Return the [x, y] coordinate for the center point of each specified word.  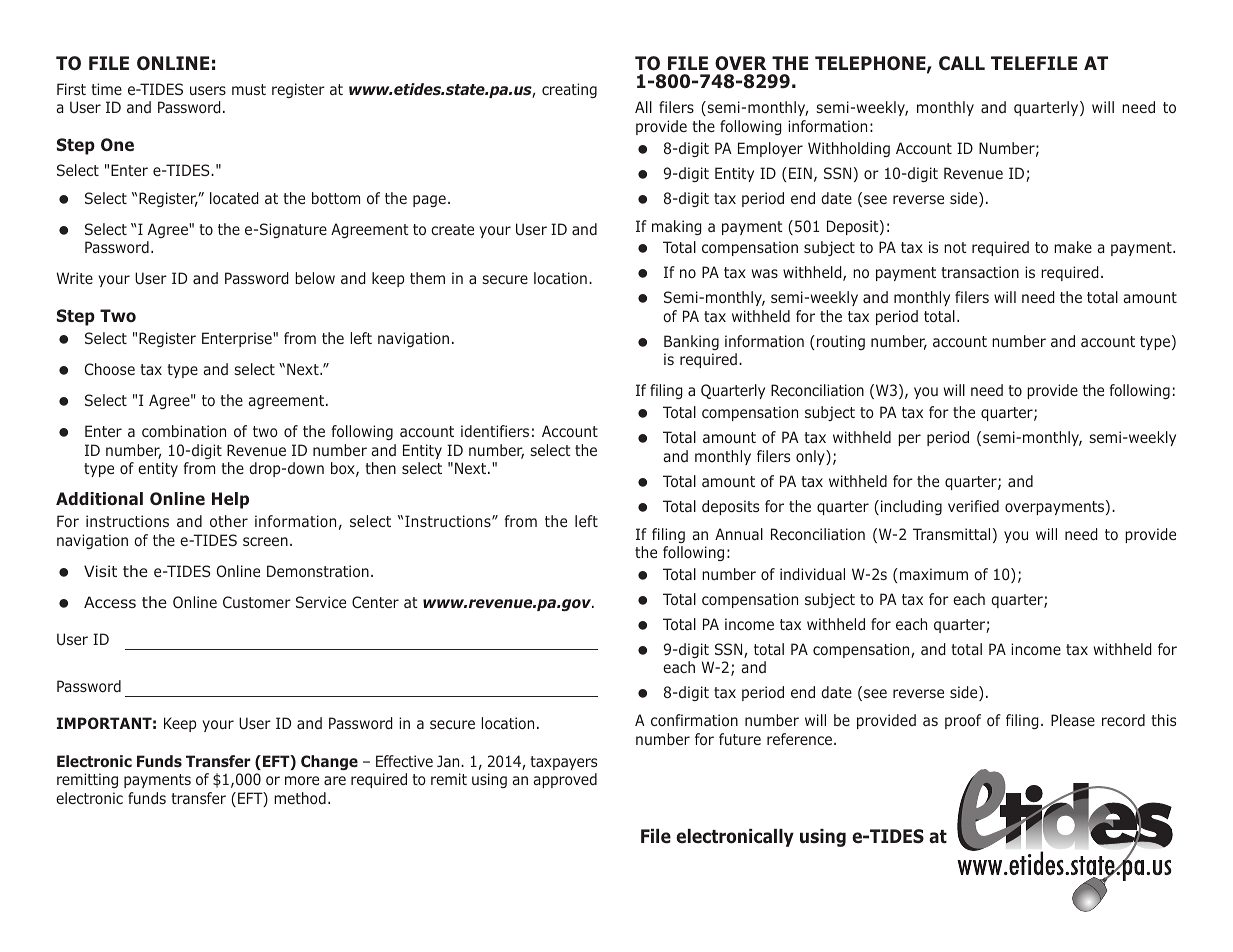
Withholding [849, 149]
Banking [691, 342]
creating [569, 90]
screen [265, 541]
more [302, 781]
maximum [934, 574]
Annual [739, 534]
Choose [110, 369]
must [249, 89]
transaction [980, 272]
